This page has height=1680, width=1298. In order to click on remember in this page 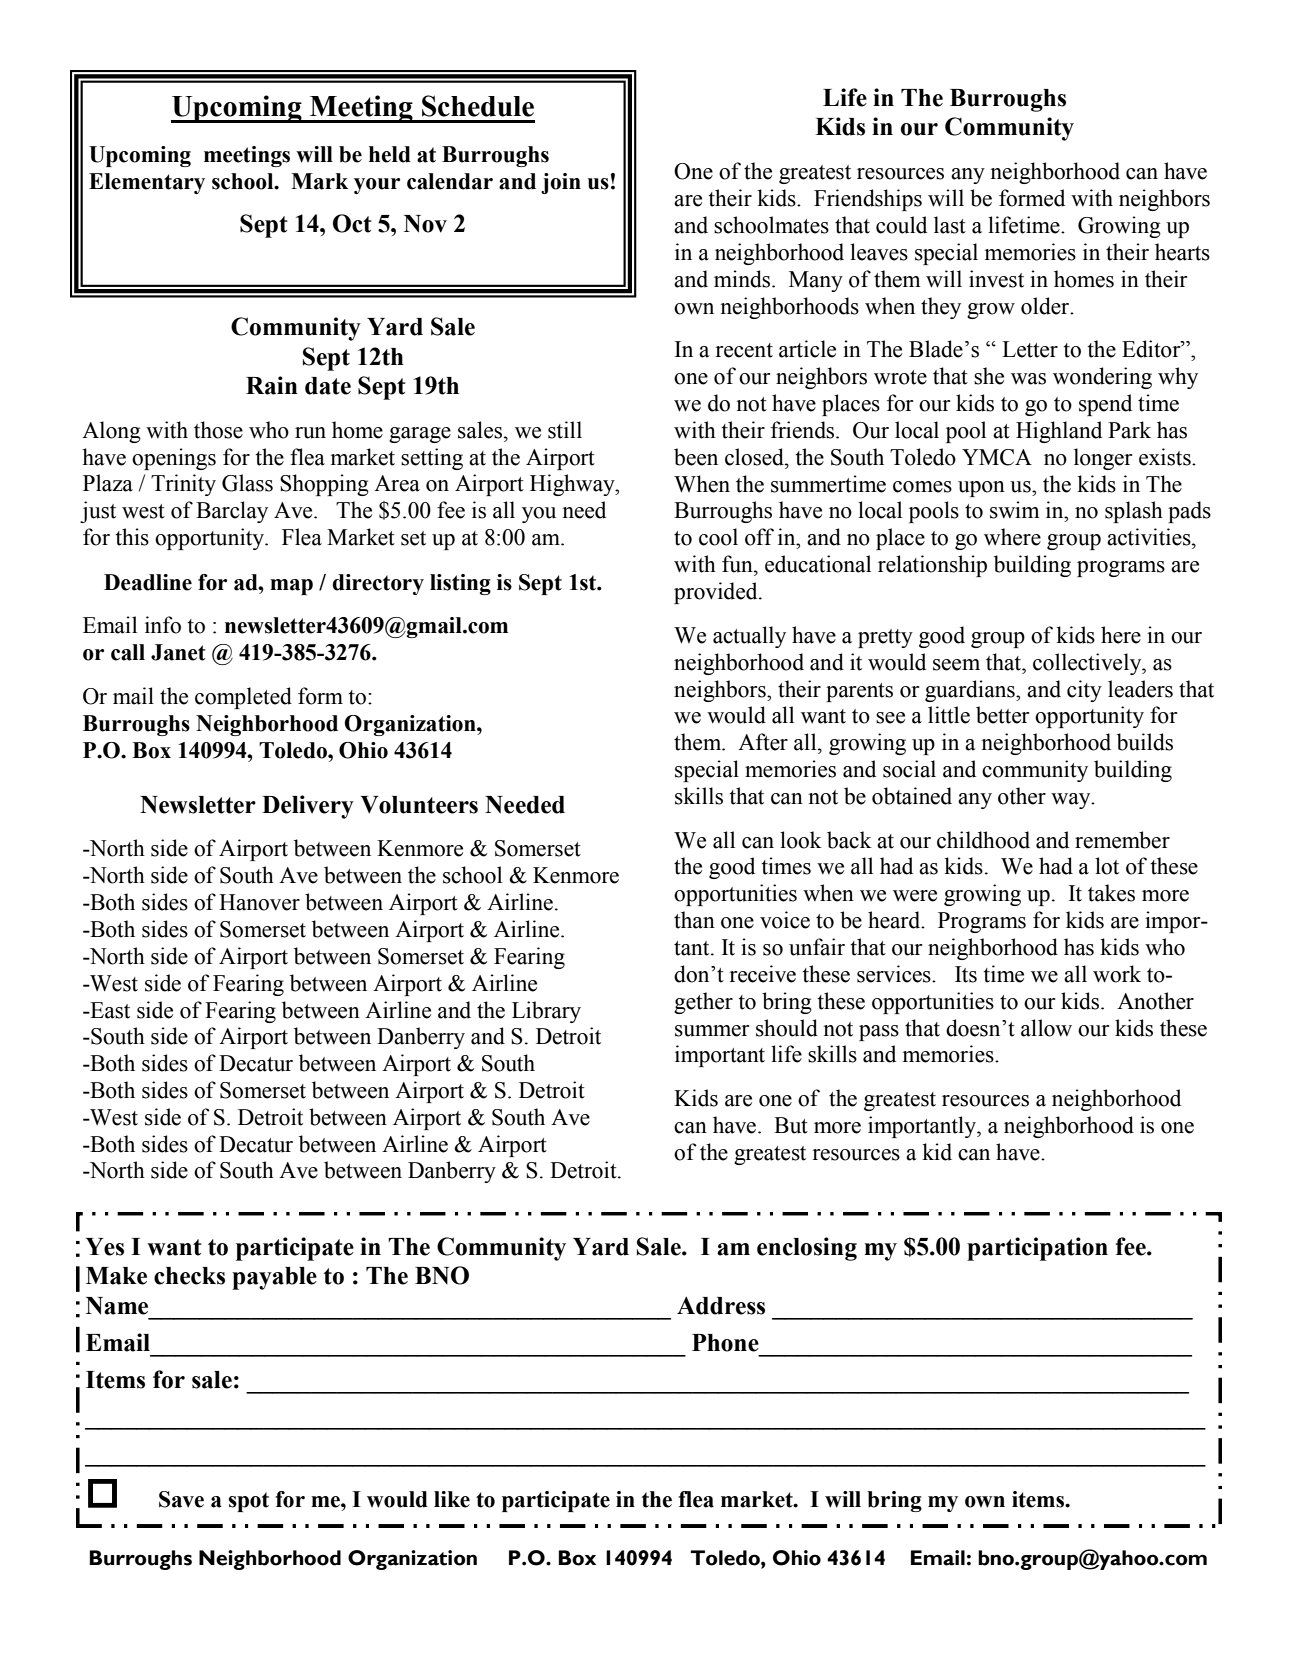, I will do `click(1122, 840)`.
